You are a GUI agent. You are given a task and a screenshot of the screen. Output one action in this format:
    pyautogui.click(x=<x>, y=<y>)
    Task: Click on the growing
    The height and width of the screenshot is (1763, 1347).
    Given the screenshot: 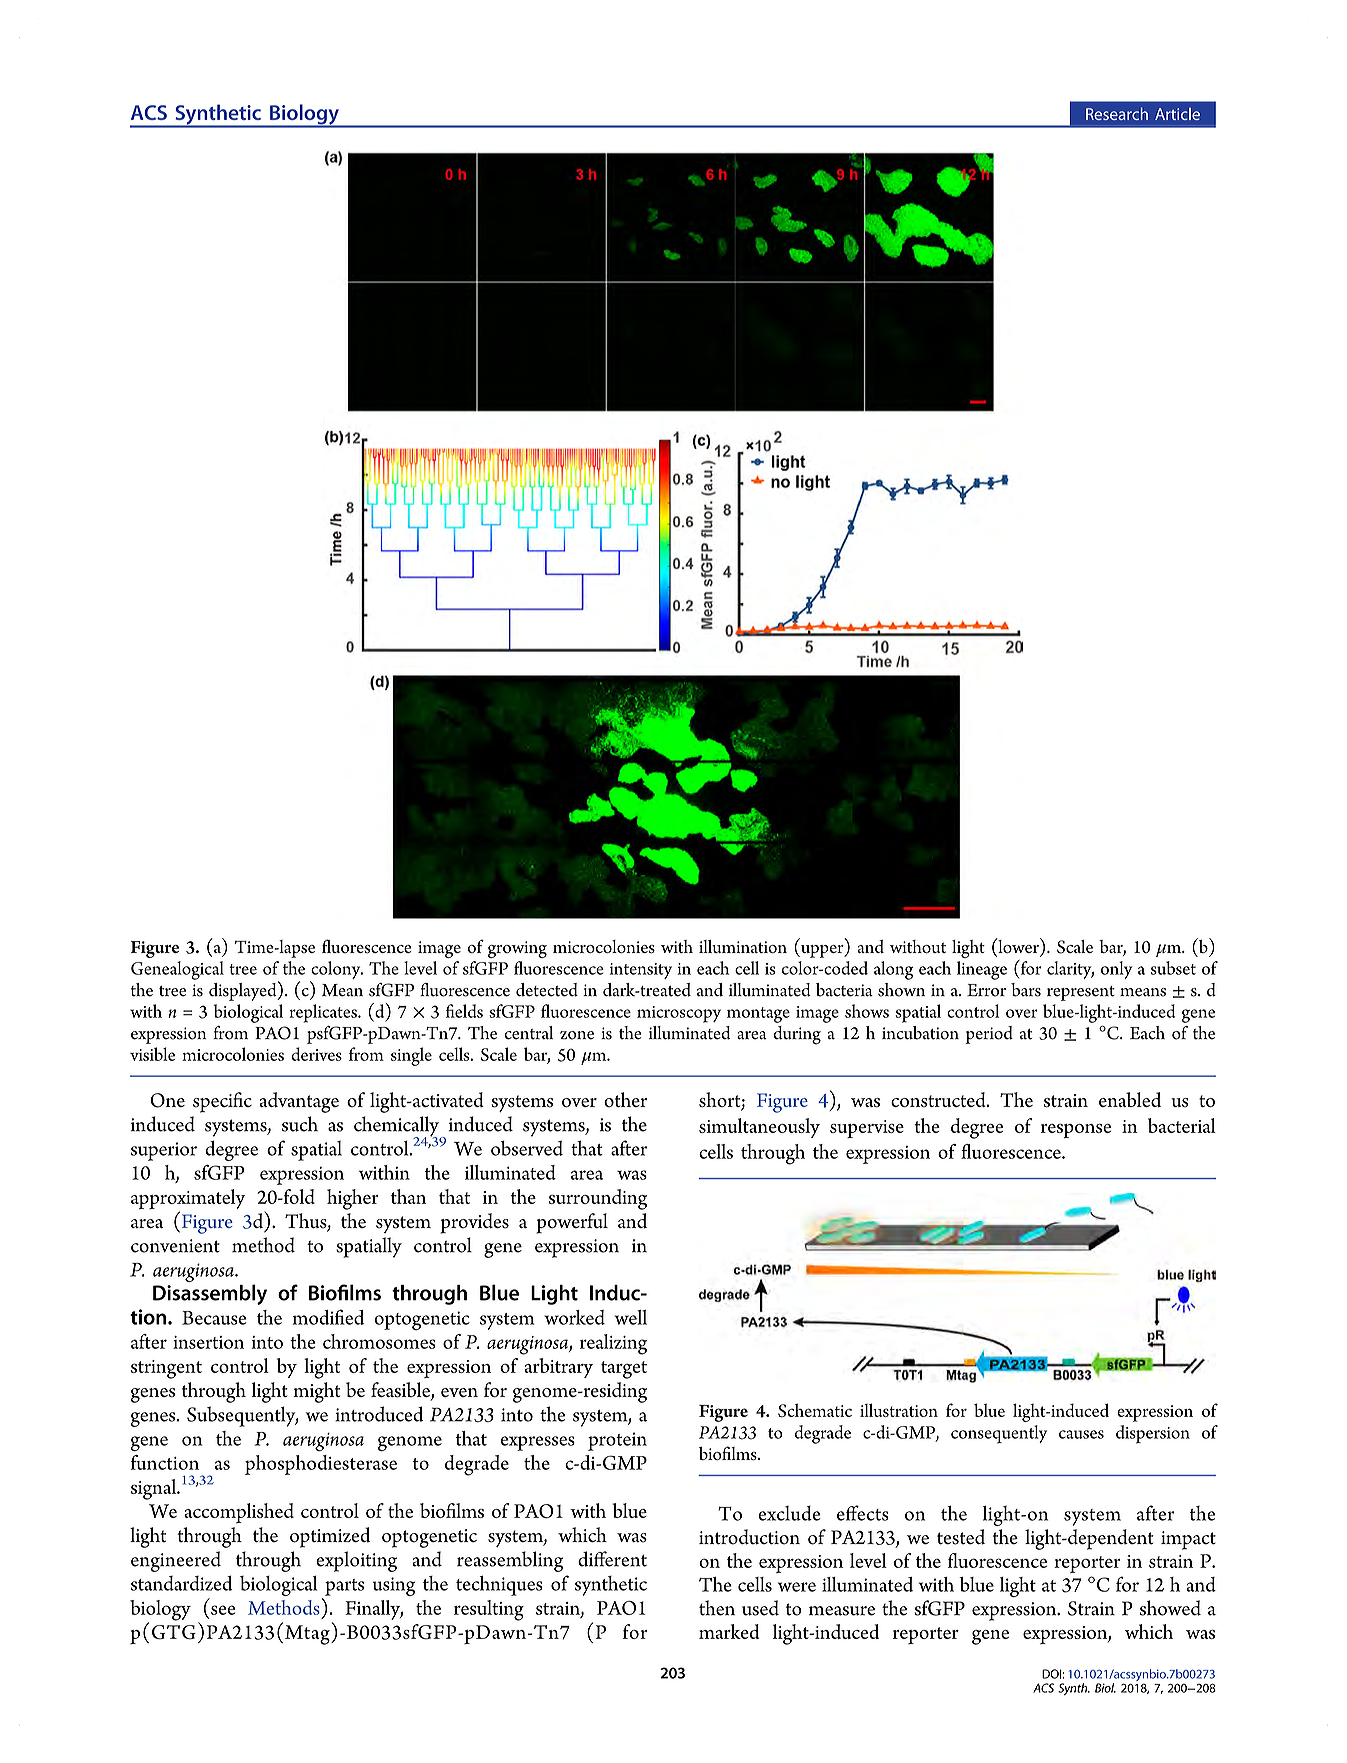 What is the action you would take?
    pyautogui.click(x=517, y=949)
